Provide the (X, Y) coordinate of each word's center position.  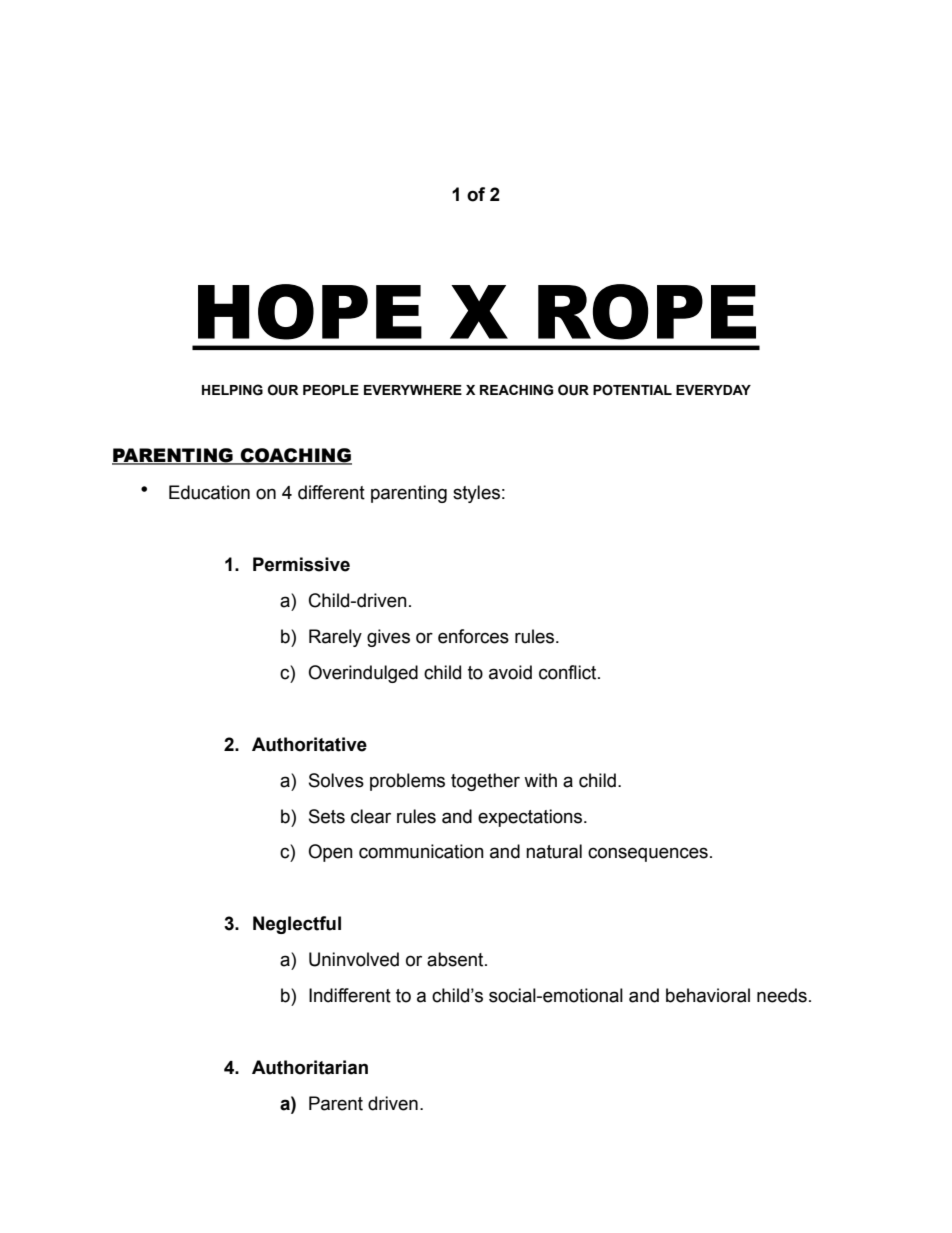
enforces (473, 636)
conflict (569, 672)
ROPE (647, 312)
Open (330, 853)
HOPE (310, 312)
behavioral (708, 995)
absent (456, 959)
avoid (510, 672)
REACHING (516, 390)
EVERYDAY (713, 390)
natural (554, 851)
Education (209, 492)
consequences (648, 854)
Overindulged (363, 674)
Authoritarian (310, 1067)
